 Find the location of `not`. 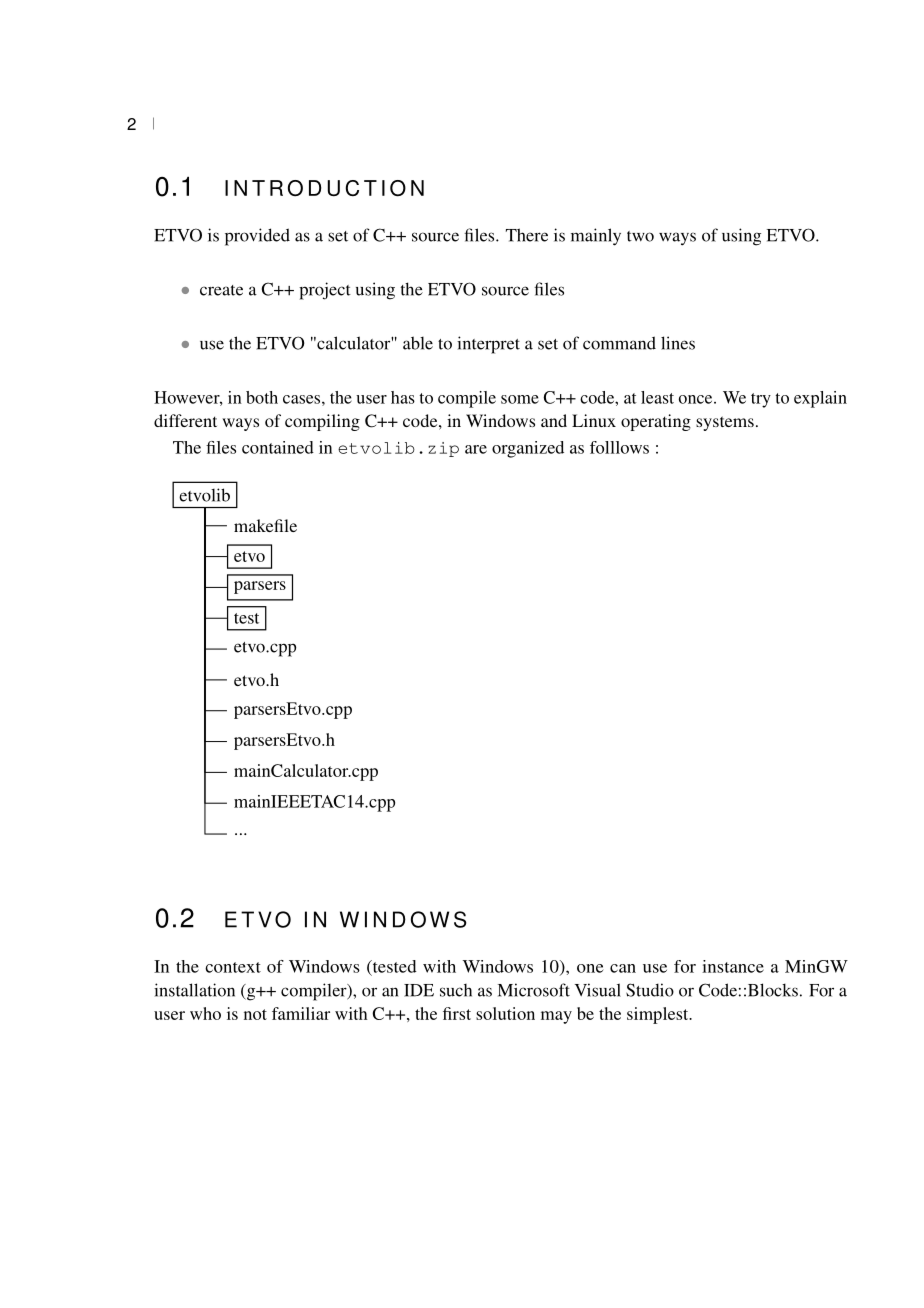

not is located at coordinates (255, 1014).
